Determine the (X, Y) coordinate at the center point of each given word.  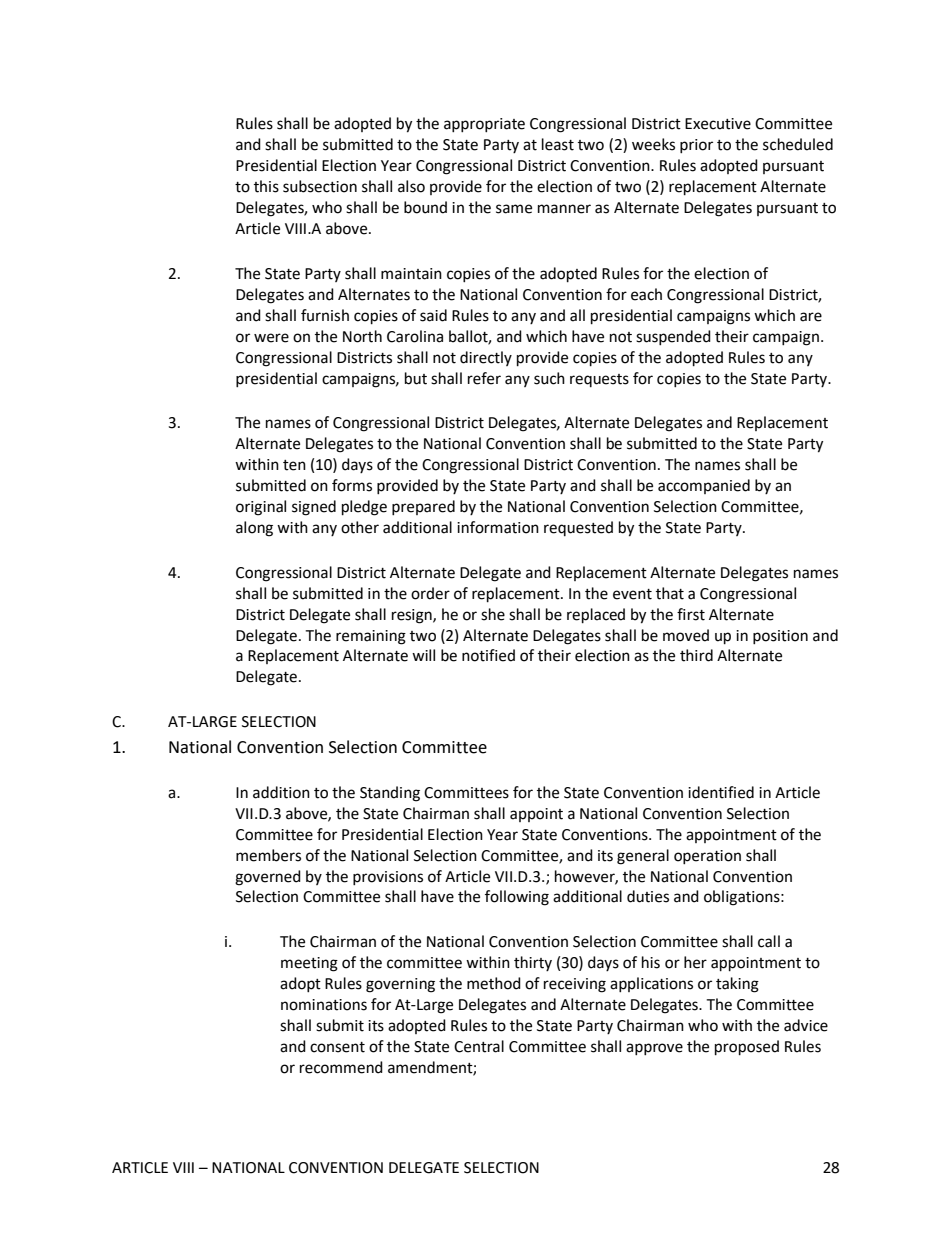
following (517, 898)
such (549, 378)
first (691, 614)
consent (337, 1047)
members (268, 855)
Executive (718, 124)
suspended (673, 337)
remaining (371, 637)
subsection (320, 186)
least (558, 144)
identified (721, 792)
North (362, 336)
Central (479, 1046)
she (493, 614)
